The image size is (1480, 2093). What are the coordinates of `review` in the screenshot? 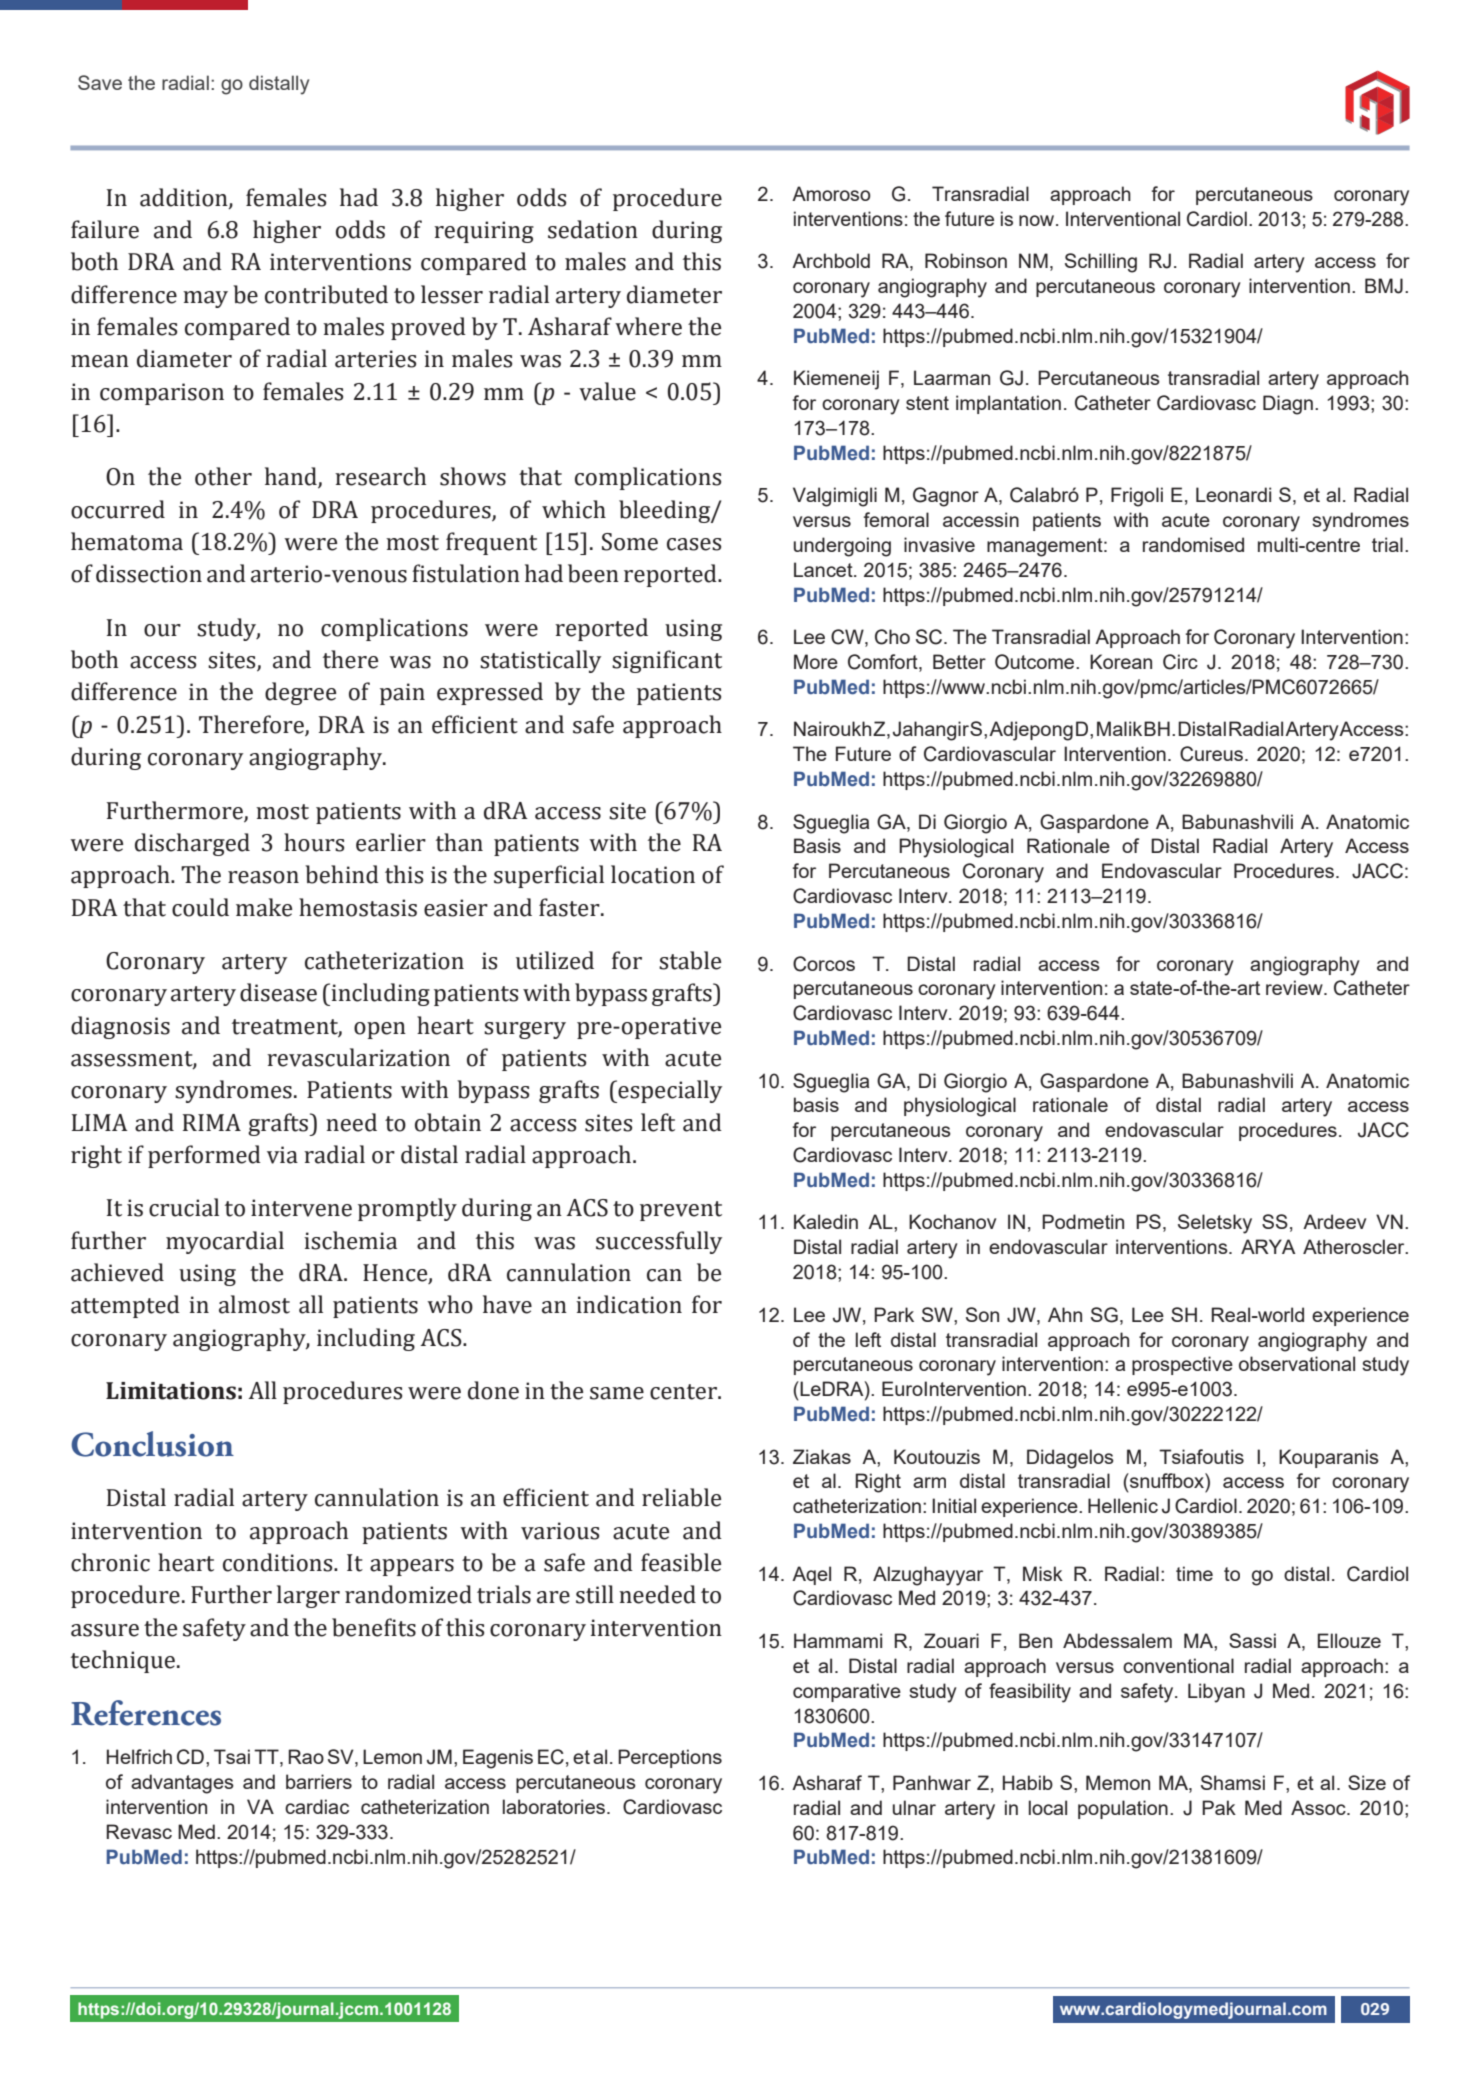 It's located at (1295, 987).
